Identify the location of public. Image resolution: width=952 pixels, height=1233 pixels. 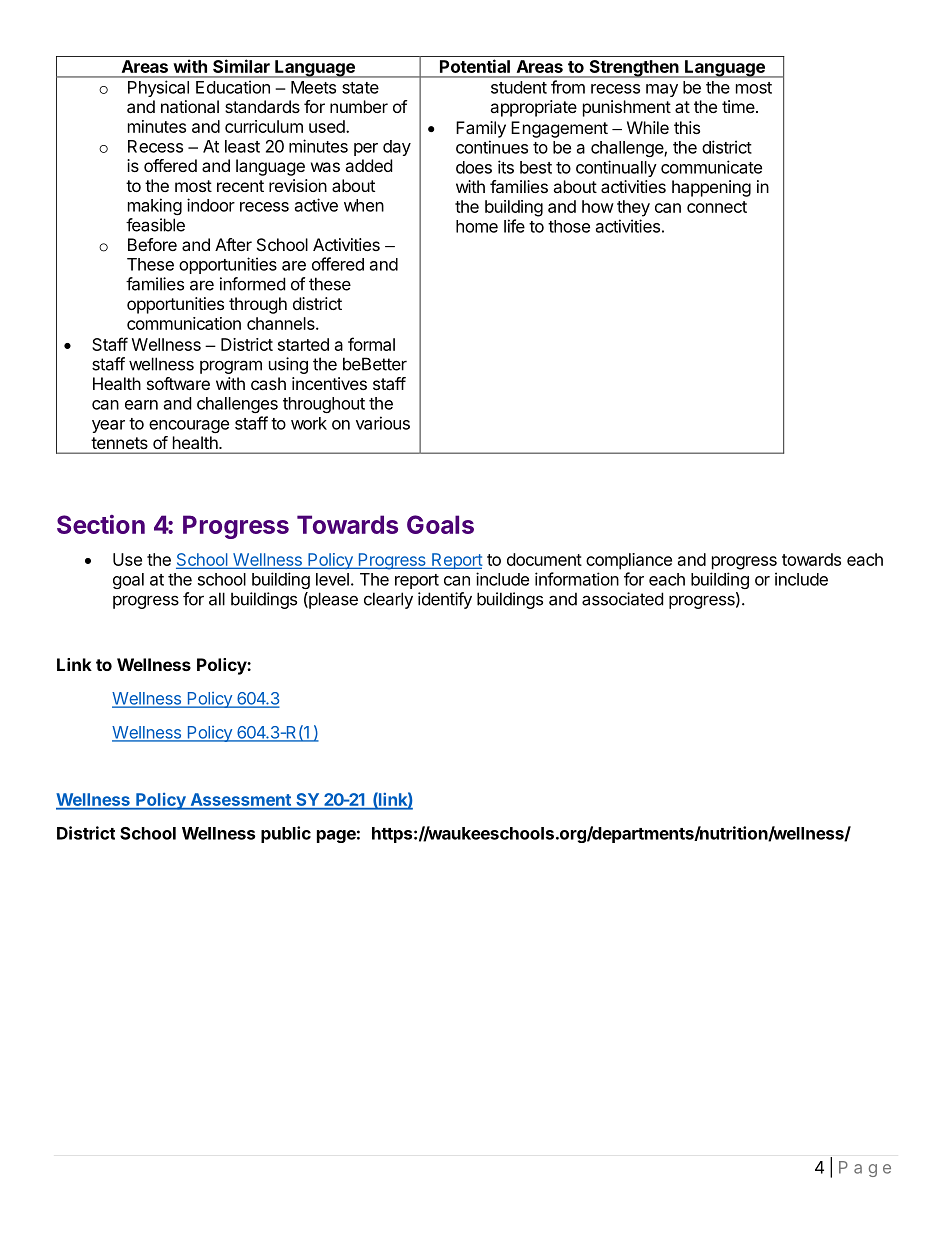
(286, 834).
